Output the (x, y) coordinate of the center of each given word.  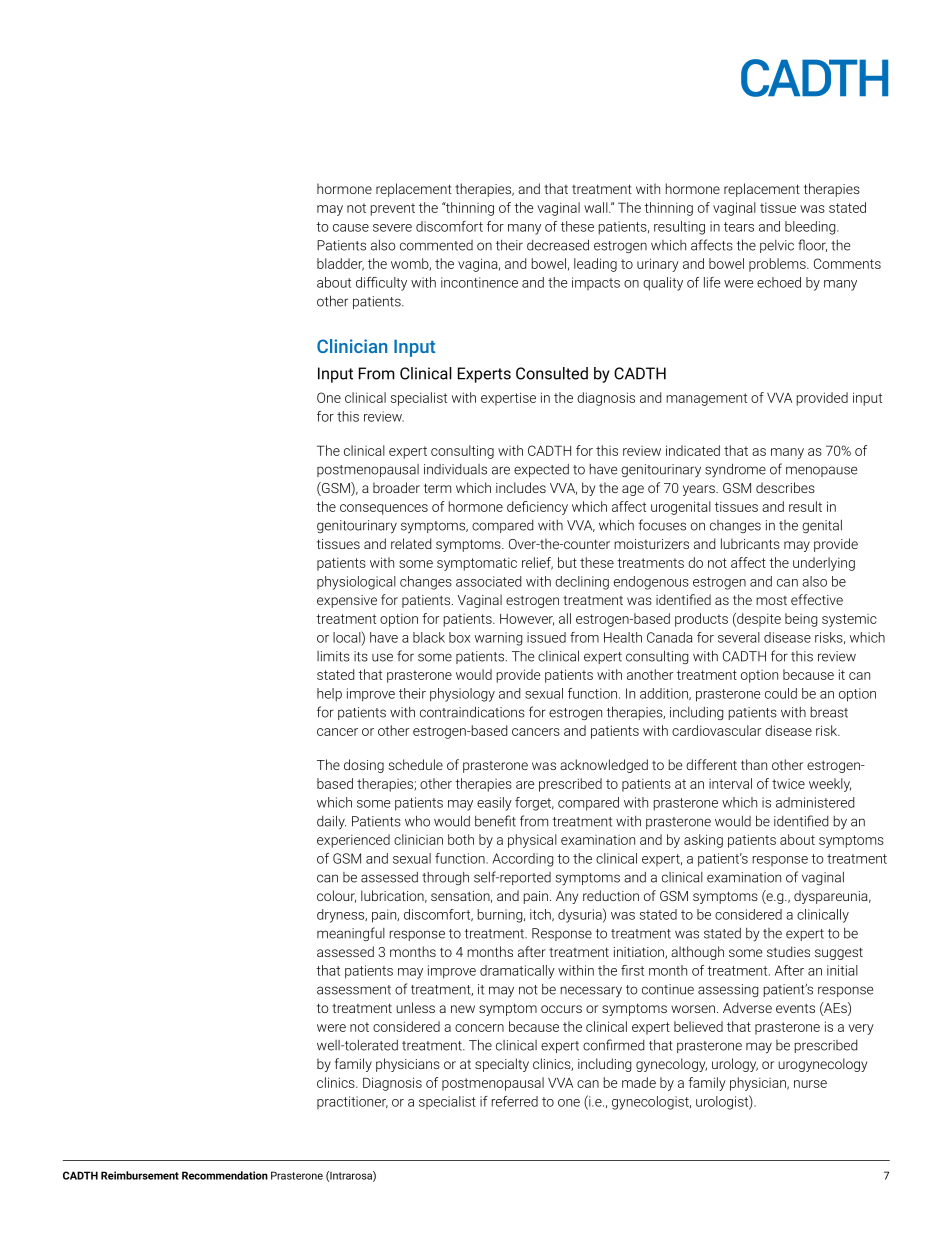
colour (336, 896)
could (781, 693)
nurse (810, 1084)
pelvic (777, 246)
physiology (462, 695)
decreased (558, 245)
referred (515, 1101)
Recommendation (225, 1175)
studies (788, 951)
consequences (384, 509)
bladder (340, 264)
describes (785, 487)
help (329, 695)
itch (541, 915)
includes (521, 487)
